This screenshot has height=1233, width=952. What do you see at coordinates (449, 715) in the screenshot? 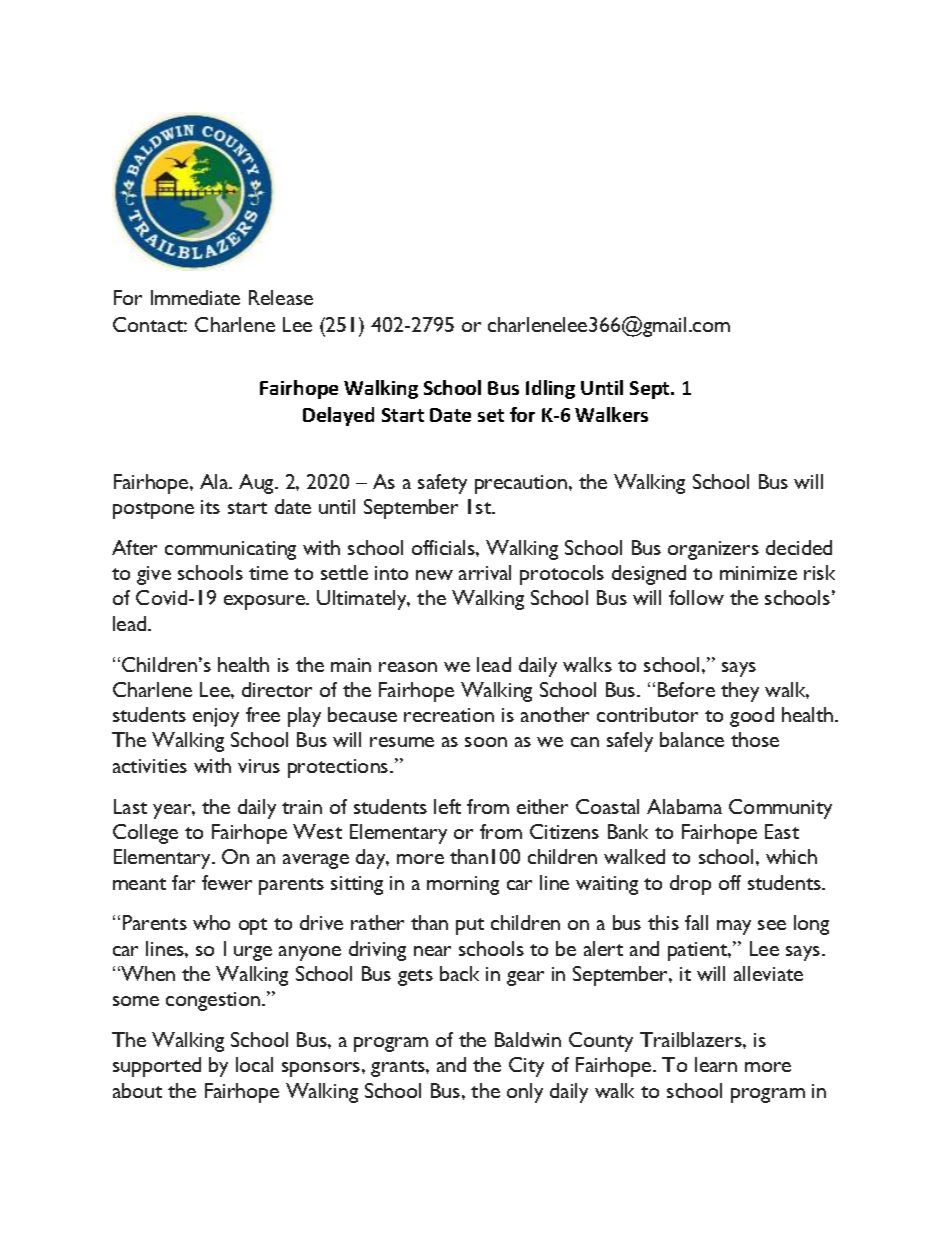
I see `recreation` at bounding box center [449, 715].
